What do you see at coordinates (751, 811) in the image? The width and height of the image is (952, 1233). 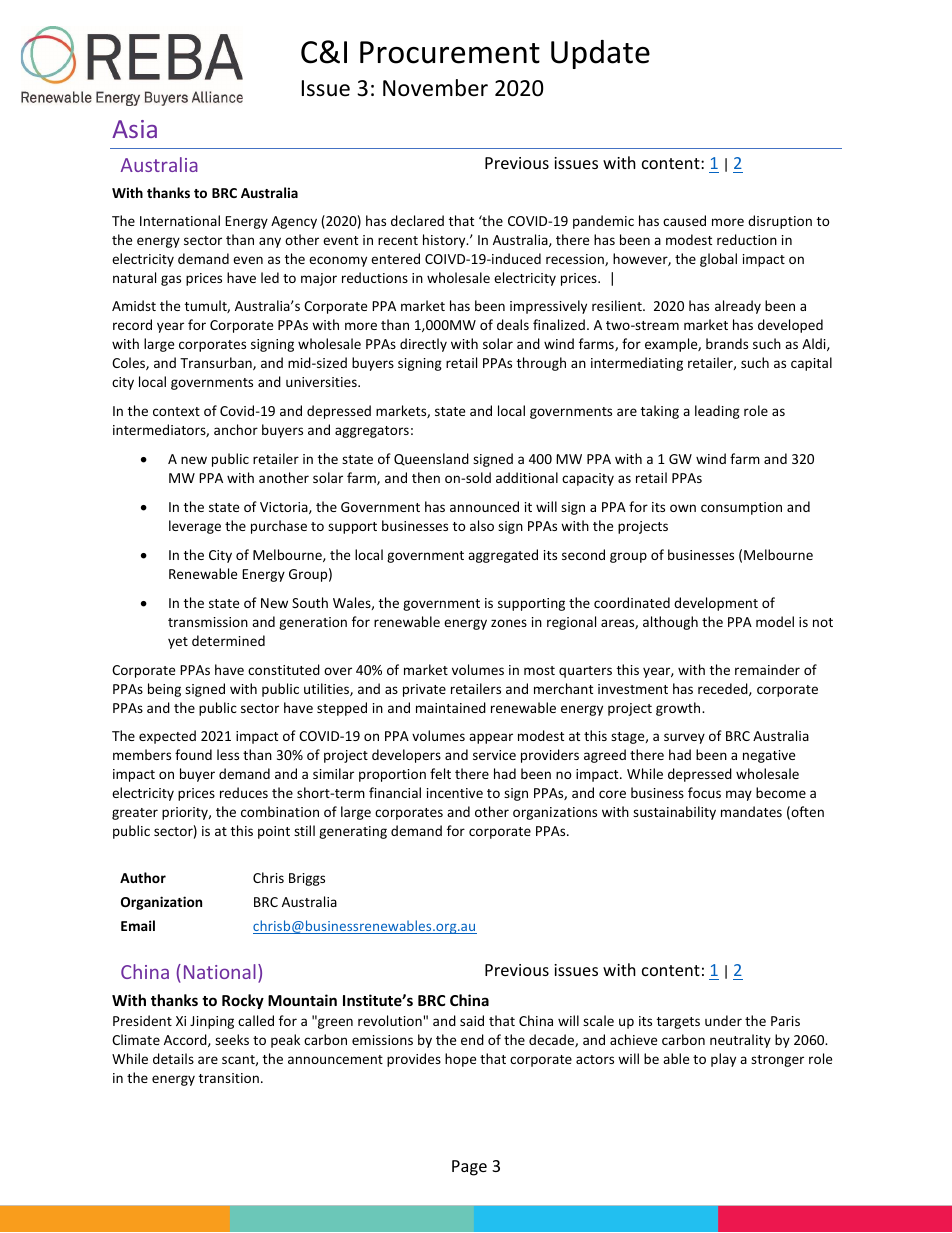 I see `mandates` at bounding box center [751, 811].
